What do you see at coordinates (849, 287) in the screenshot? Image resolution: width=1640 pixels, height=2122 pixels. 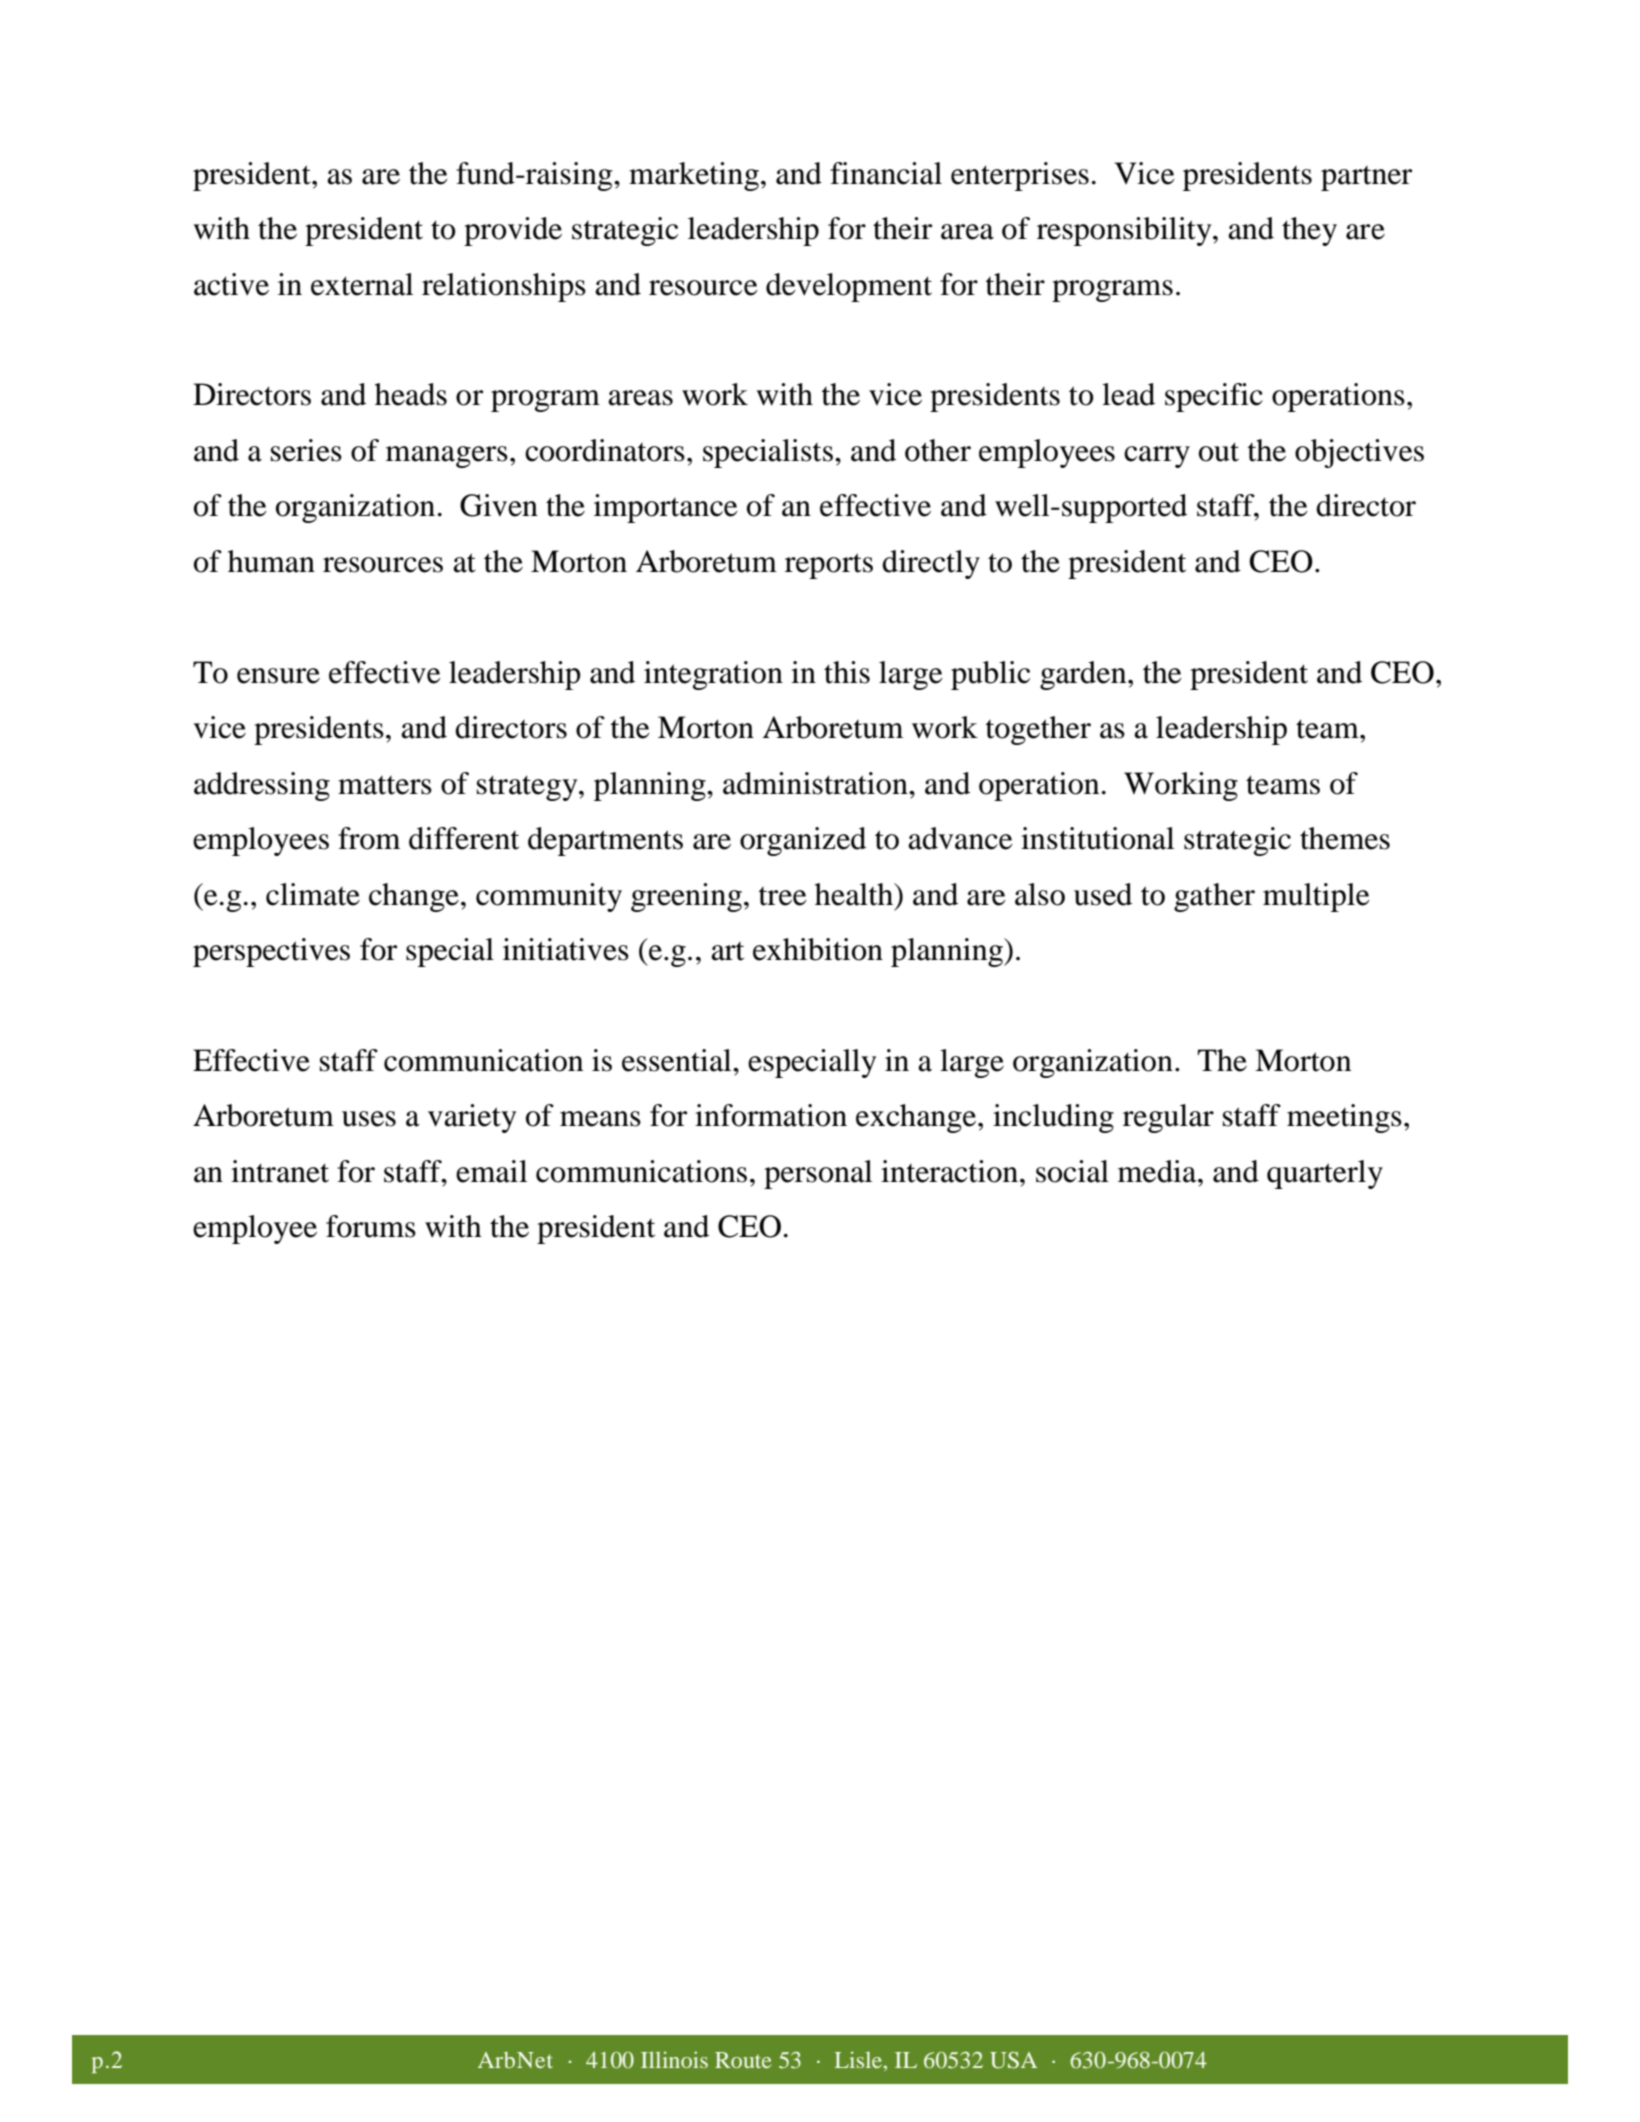 I see `development` at bounding box center [849, 287].
